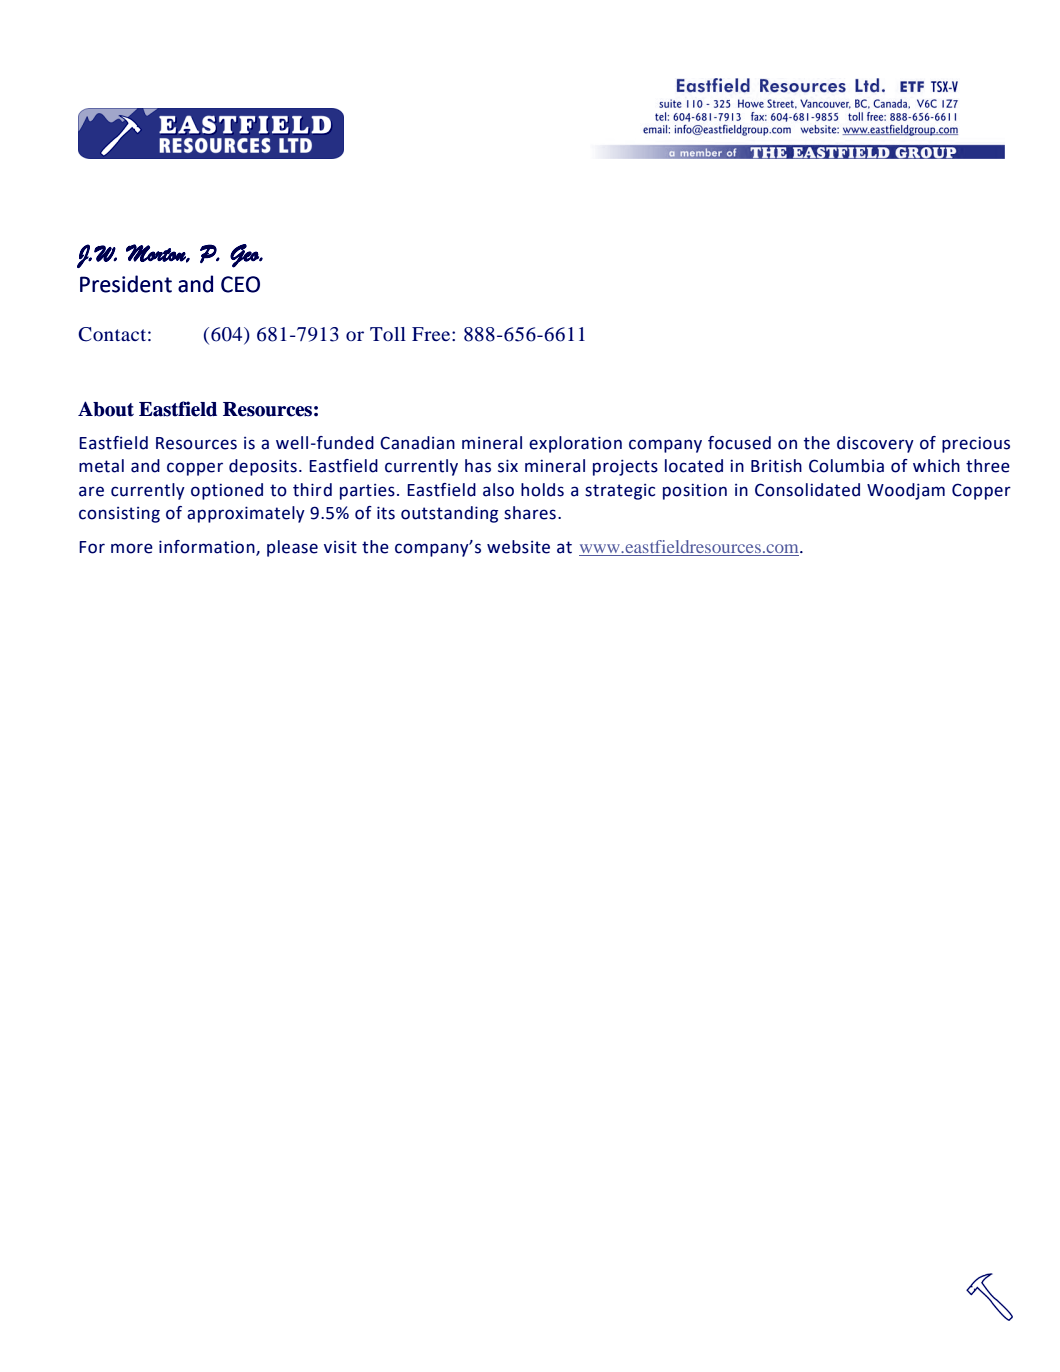 This screenshot has width=1060, height=1372. What do you see at coordinates (575, 444) in the screenshot?
I see `exploration` at bounding box center [575, 444].
